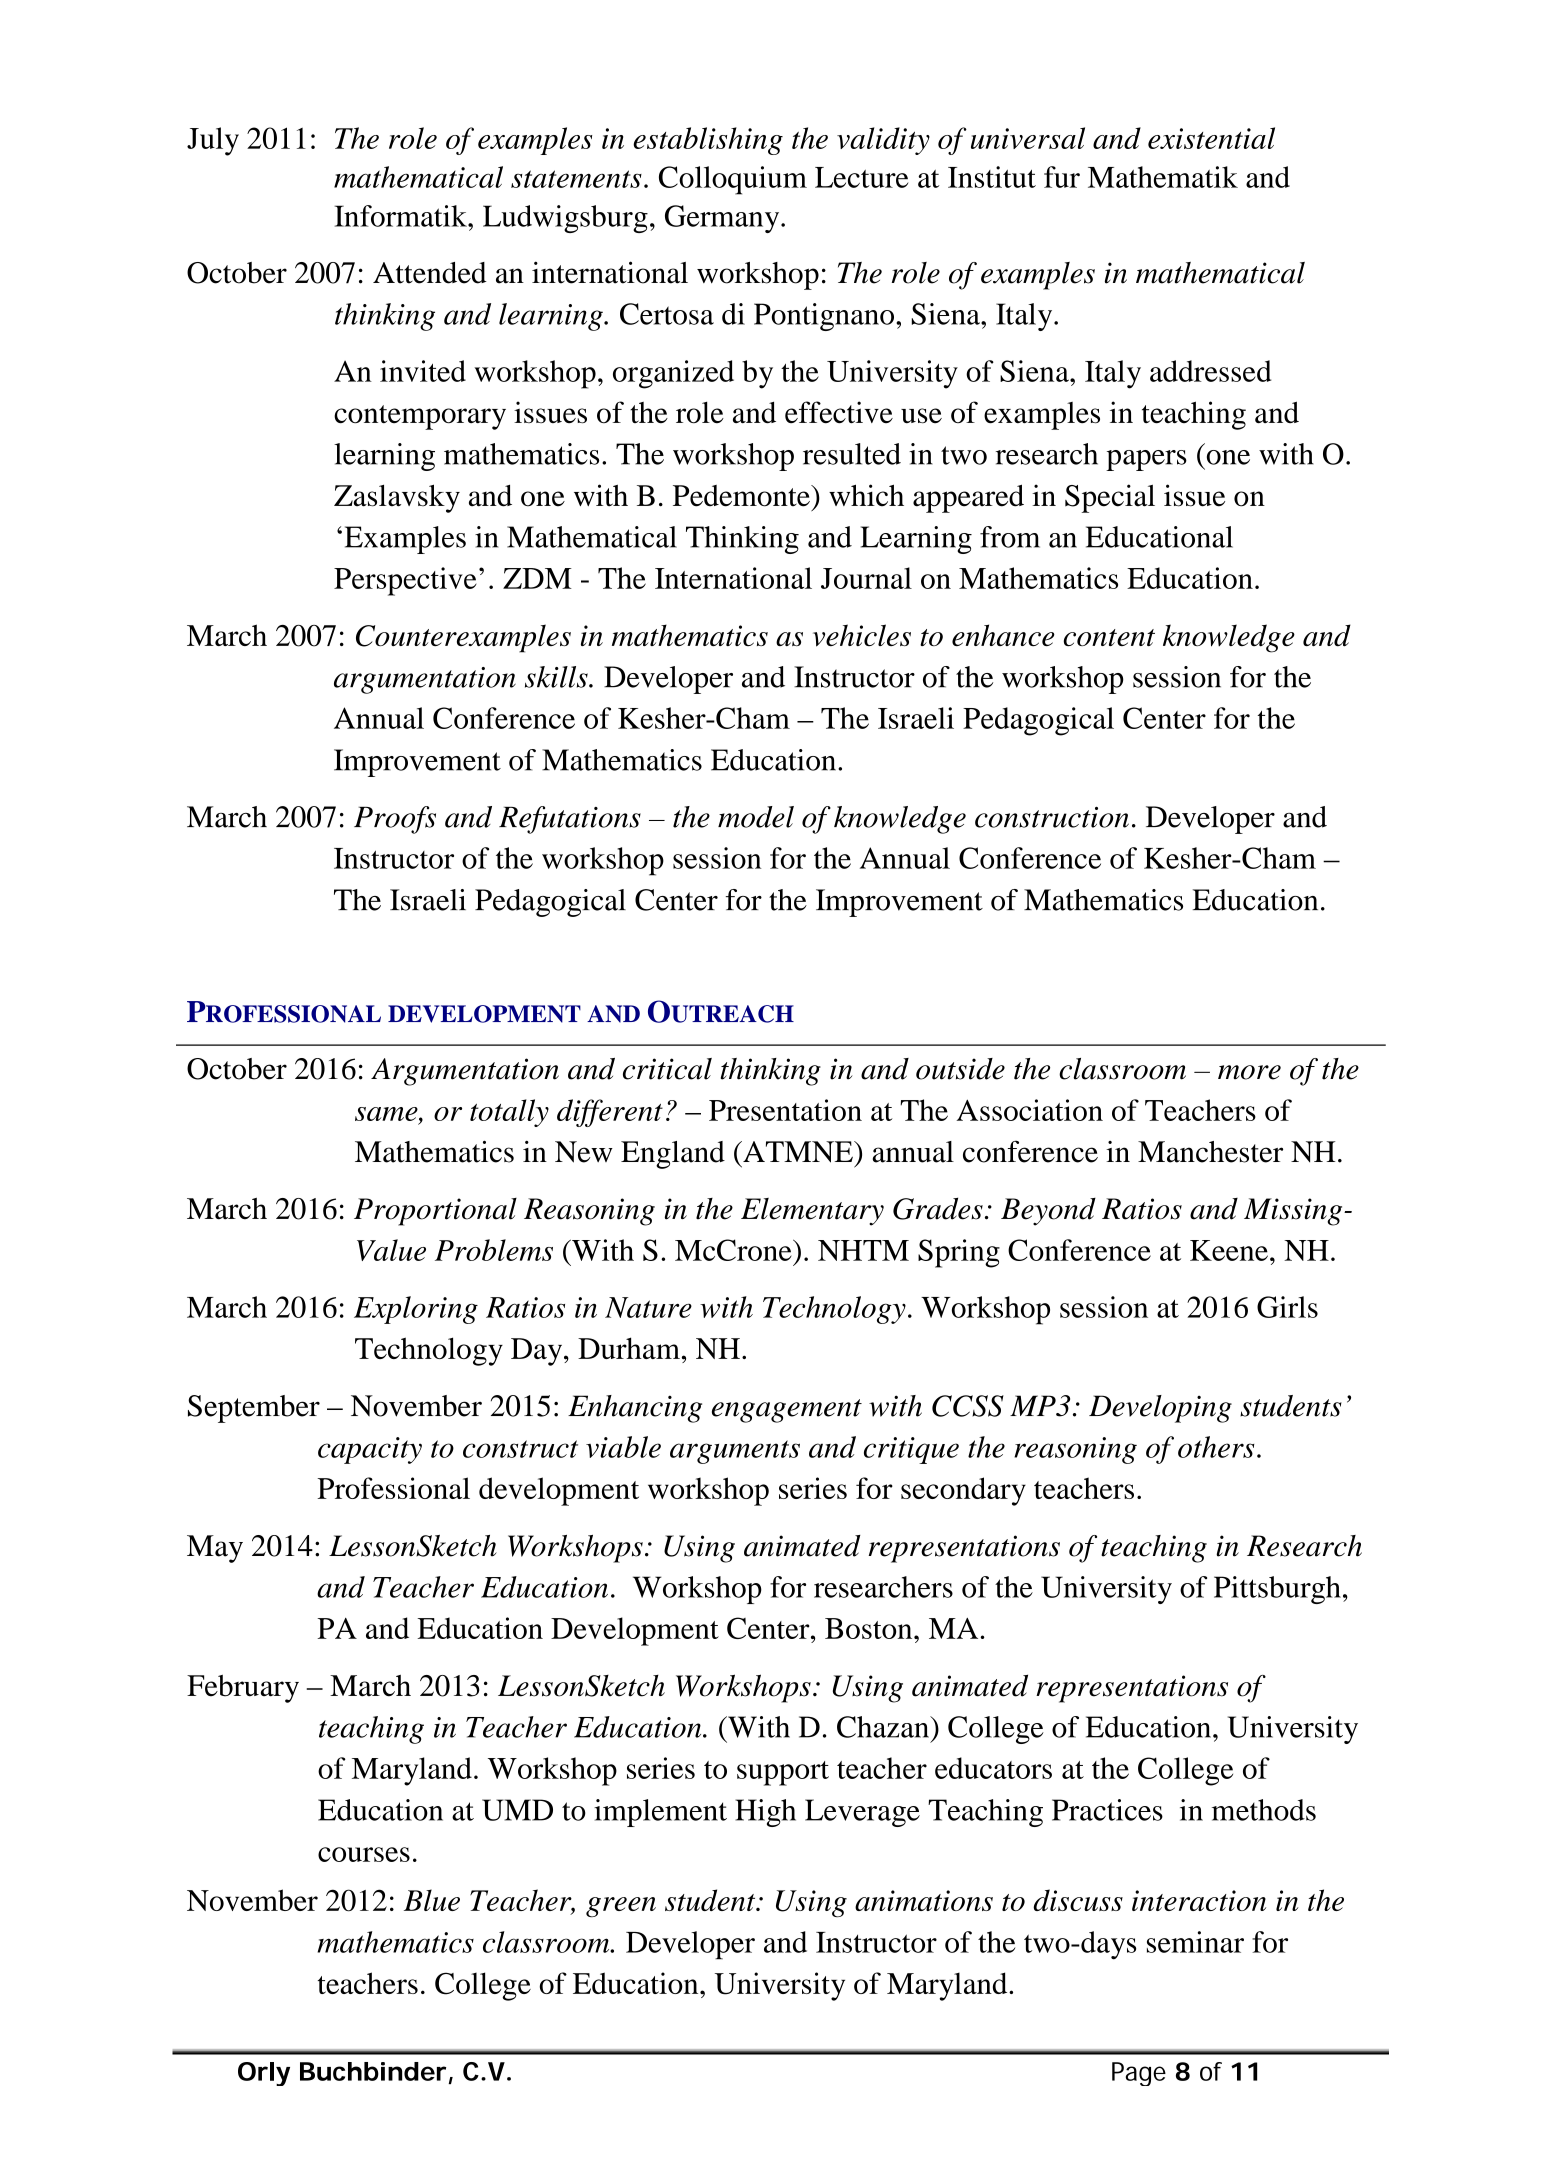  I want to click on Informatik, so click(402, 216).
